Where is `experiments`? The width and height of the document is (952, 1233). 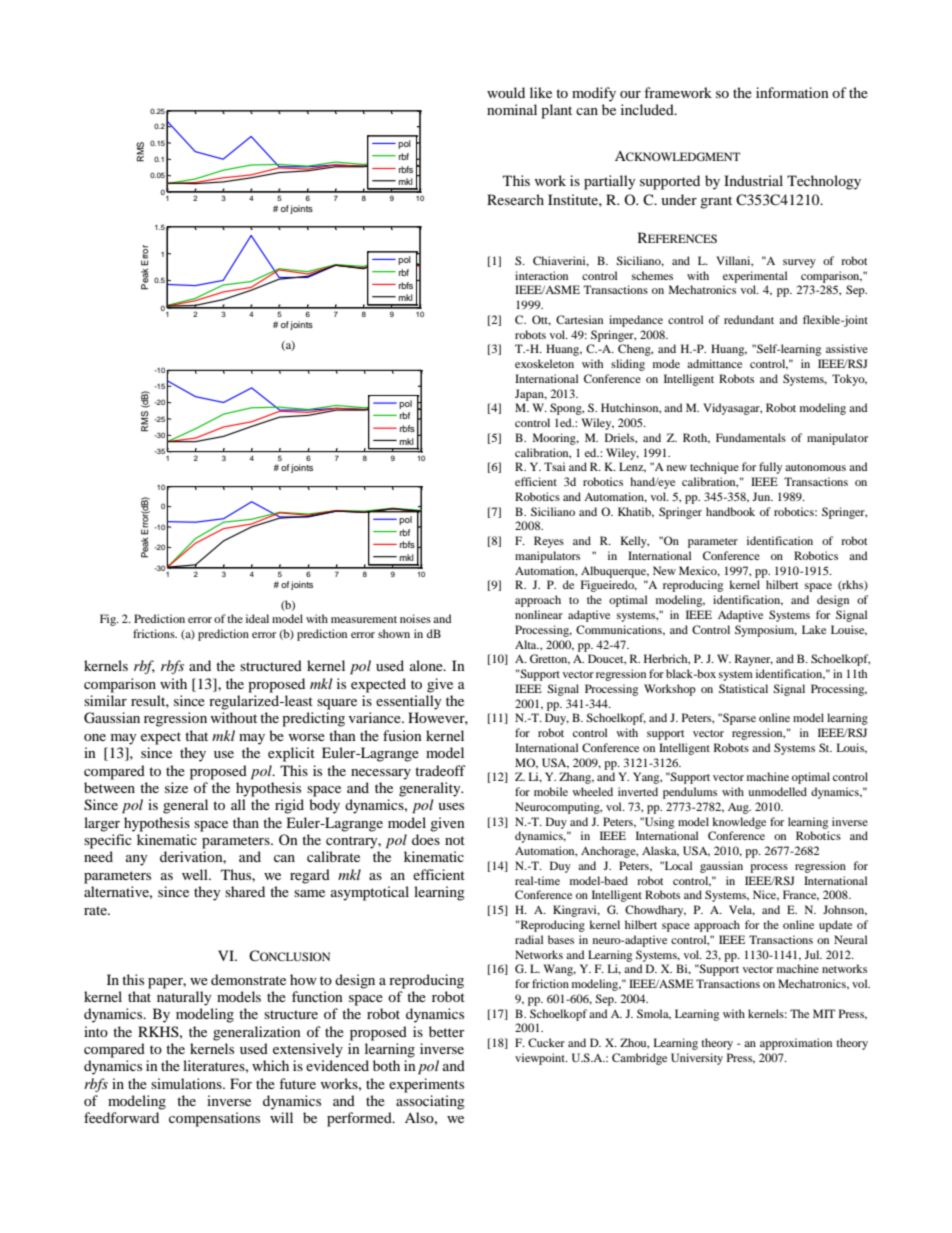
experiments is located at coordinates (426, 1085).
